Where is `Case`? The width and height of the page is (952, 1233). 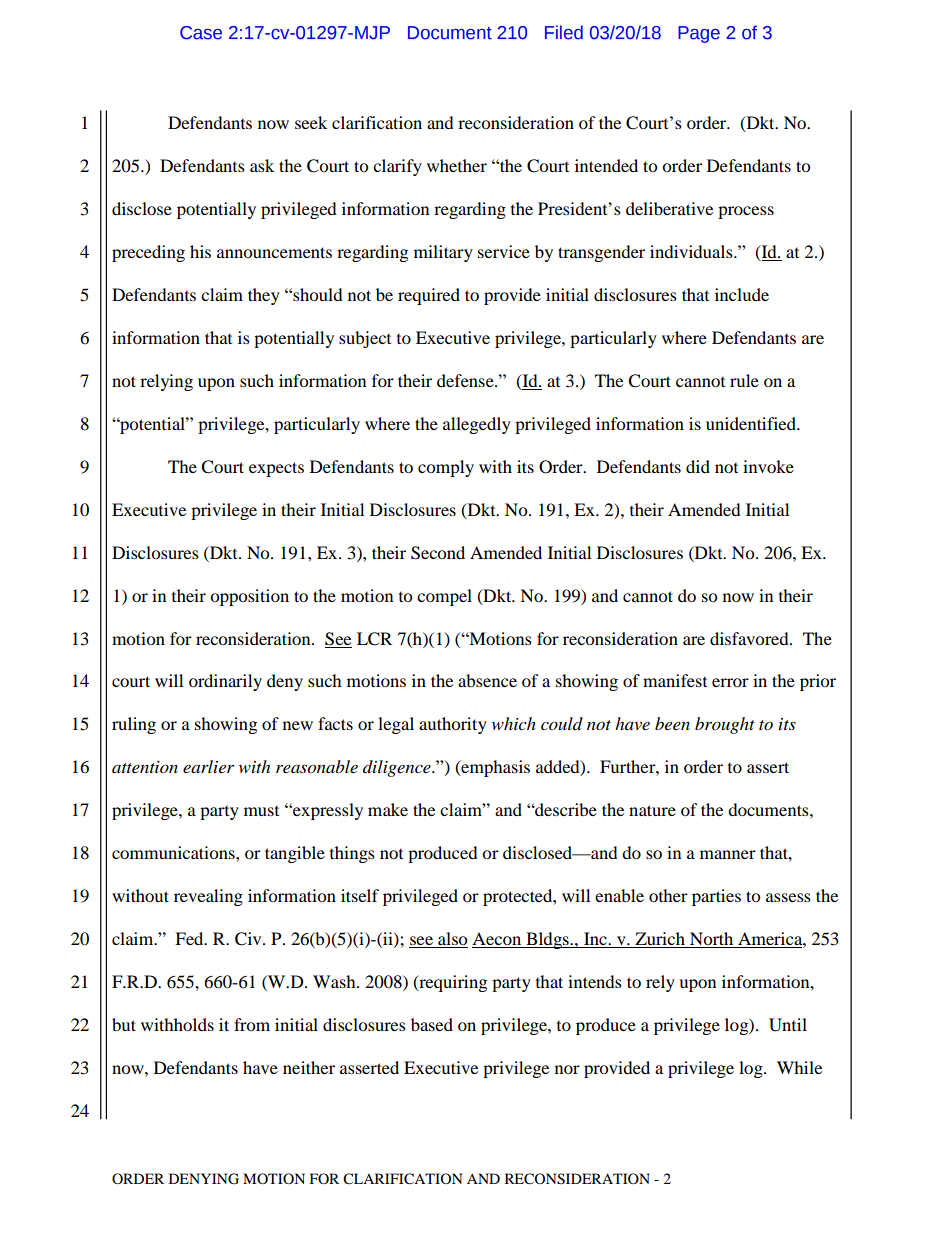
Case is located at coordinates (201, 33).
